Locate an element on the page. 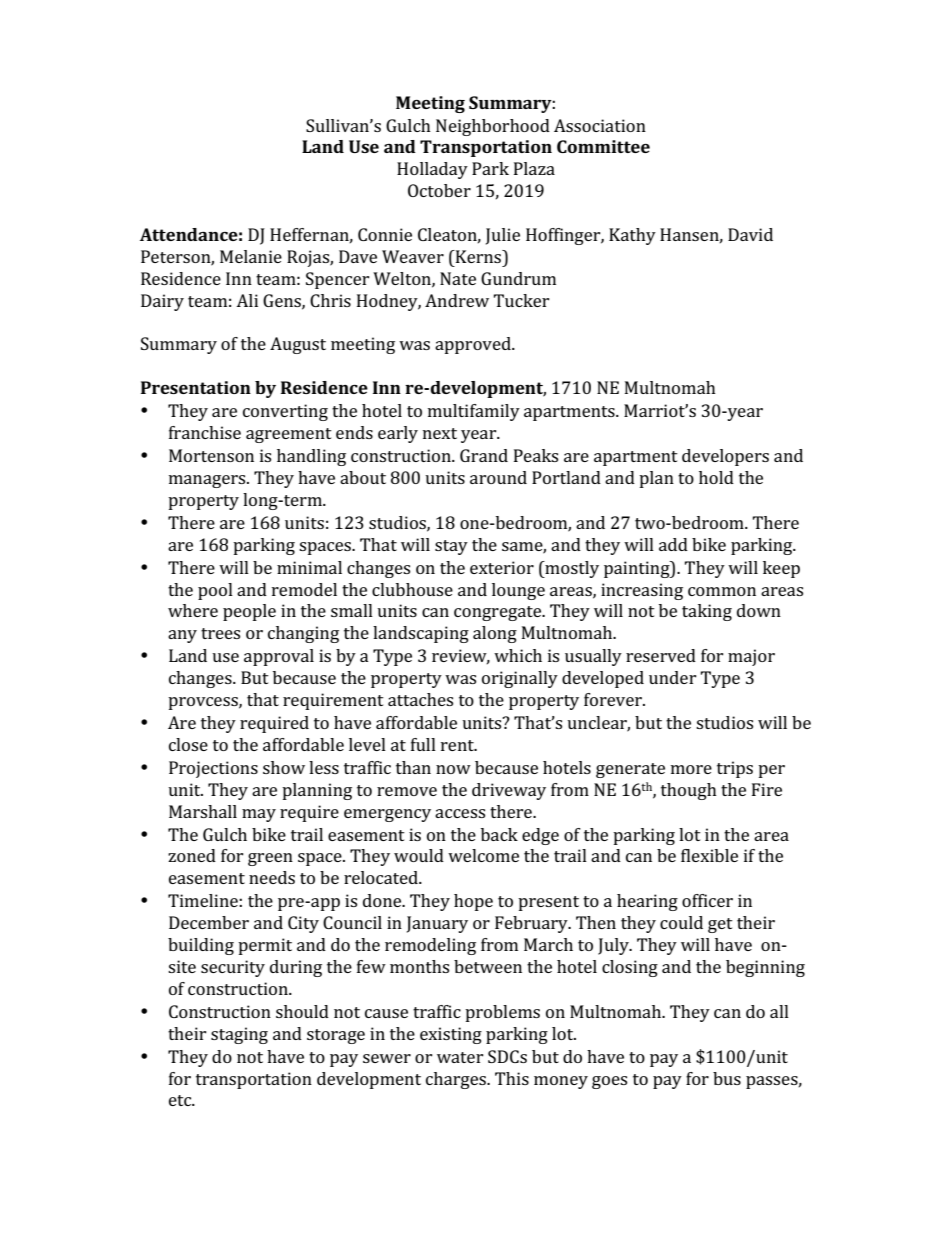 Image resolution: width=952 pixels, height=1233 pixels. Melanie is located at coordinates (251, 256).
